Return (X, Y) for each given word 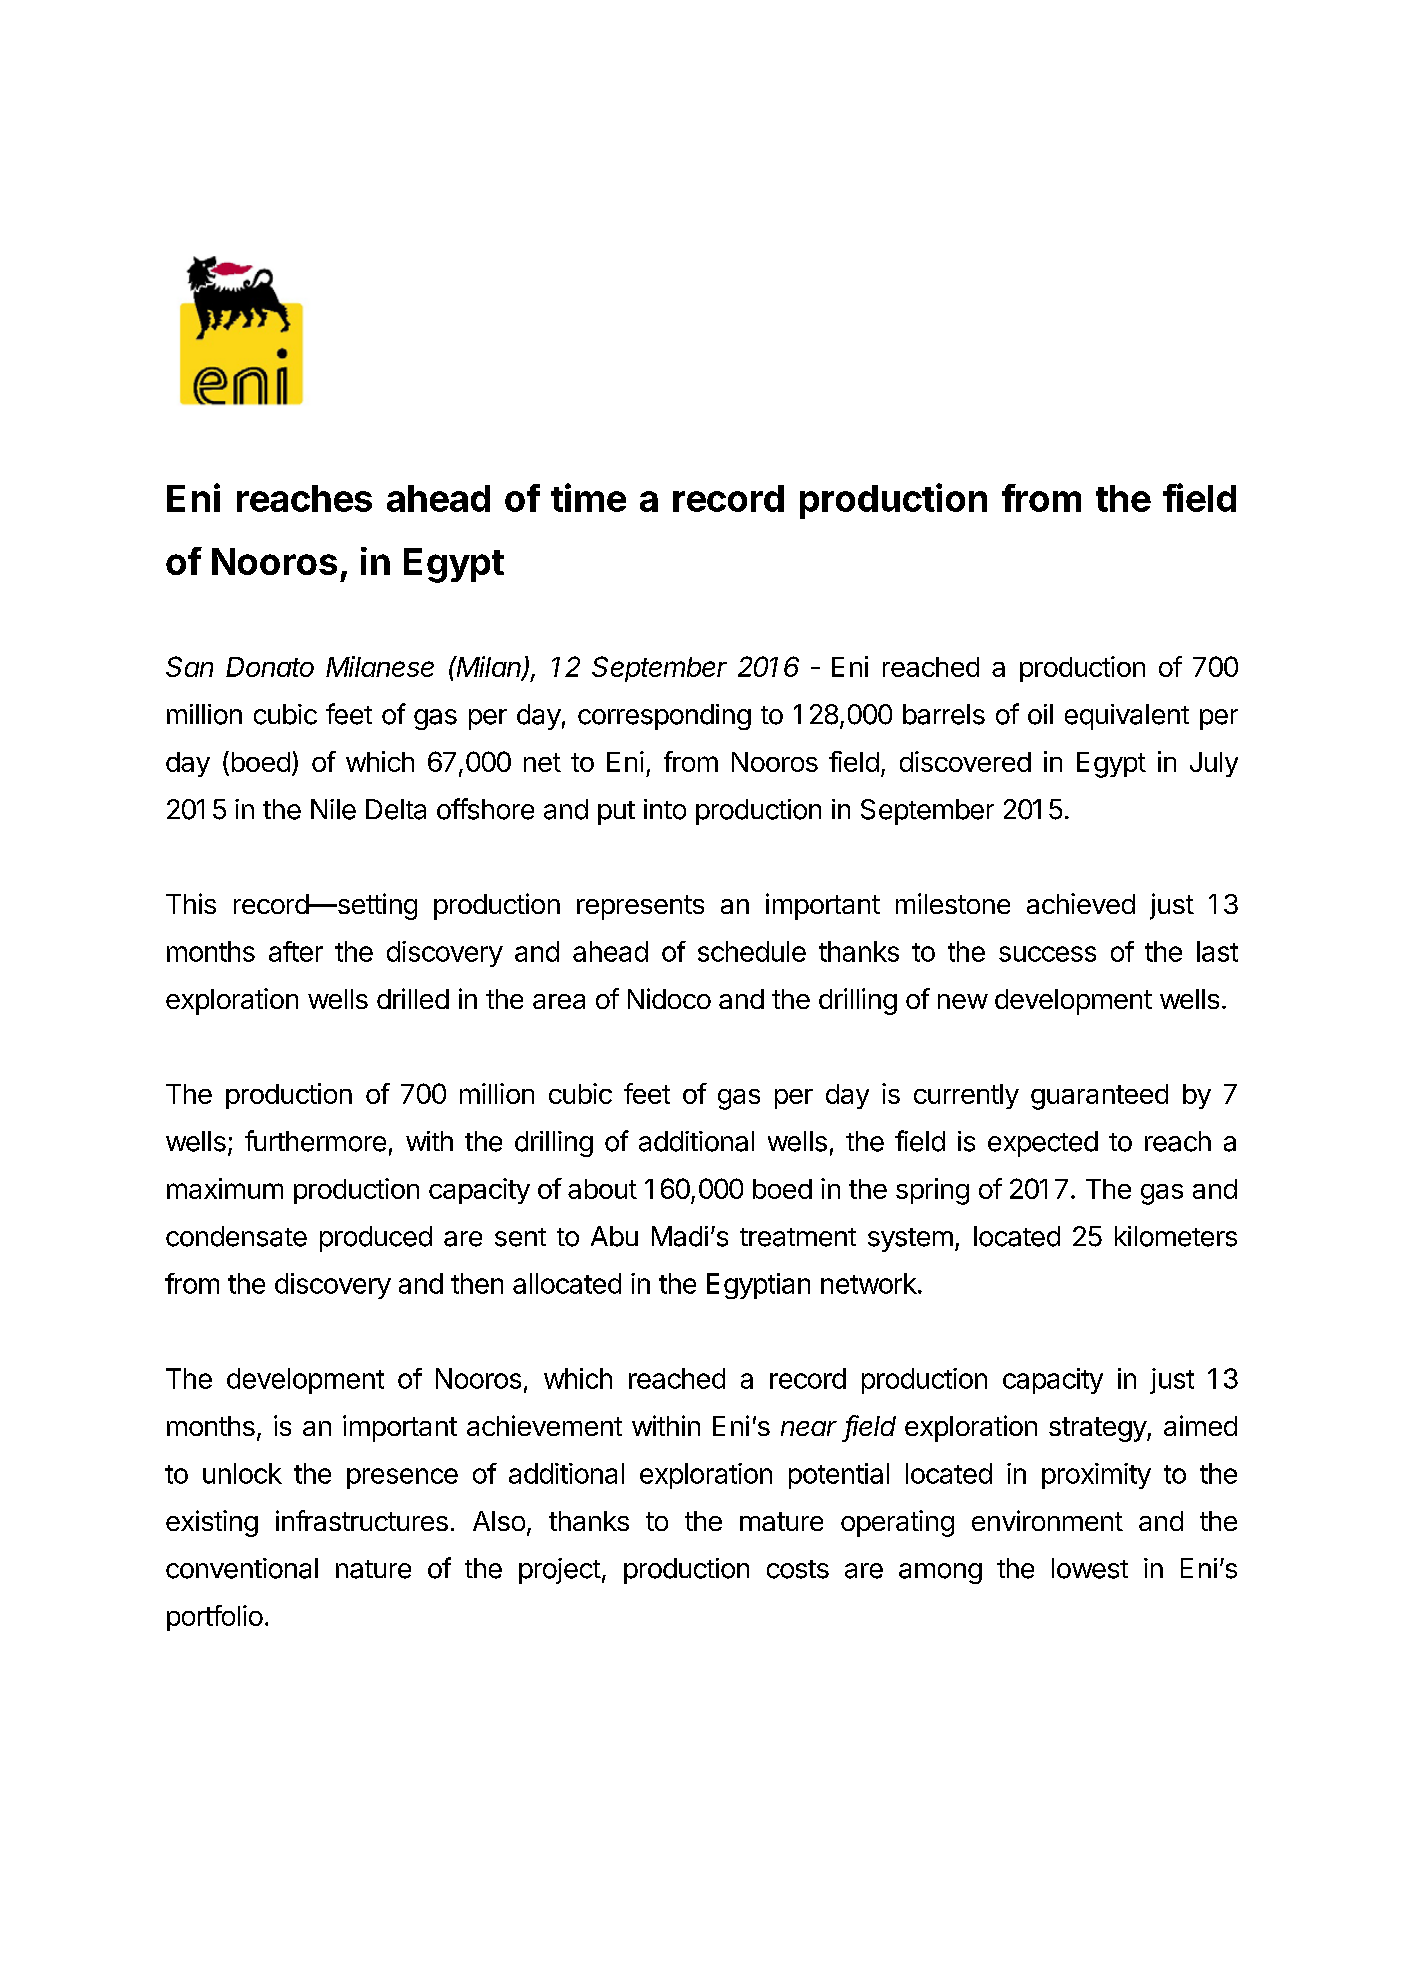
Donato (270, 667)
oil (1040, 714)
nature (373, 1569)
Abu (614, 1236)
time (588, 497)
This (191, 903)
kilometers (1176, 1236)
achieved (1081, 903)
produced (376, 1239)
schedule (752, 951)
